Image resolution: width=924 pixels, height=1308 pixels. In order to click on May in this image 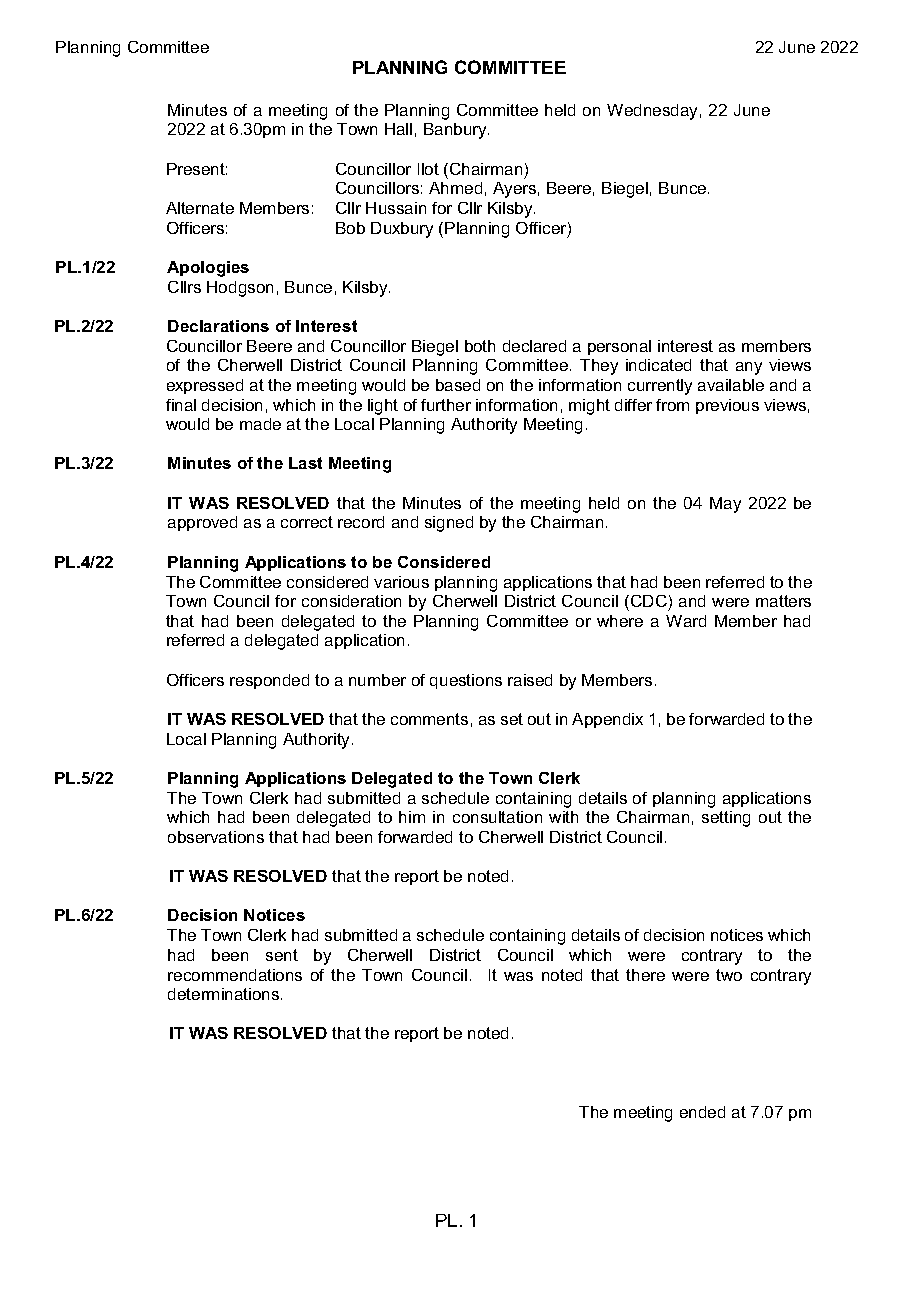, I will do `click(725, 505)`.
